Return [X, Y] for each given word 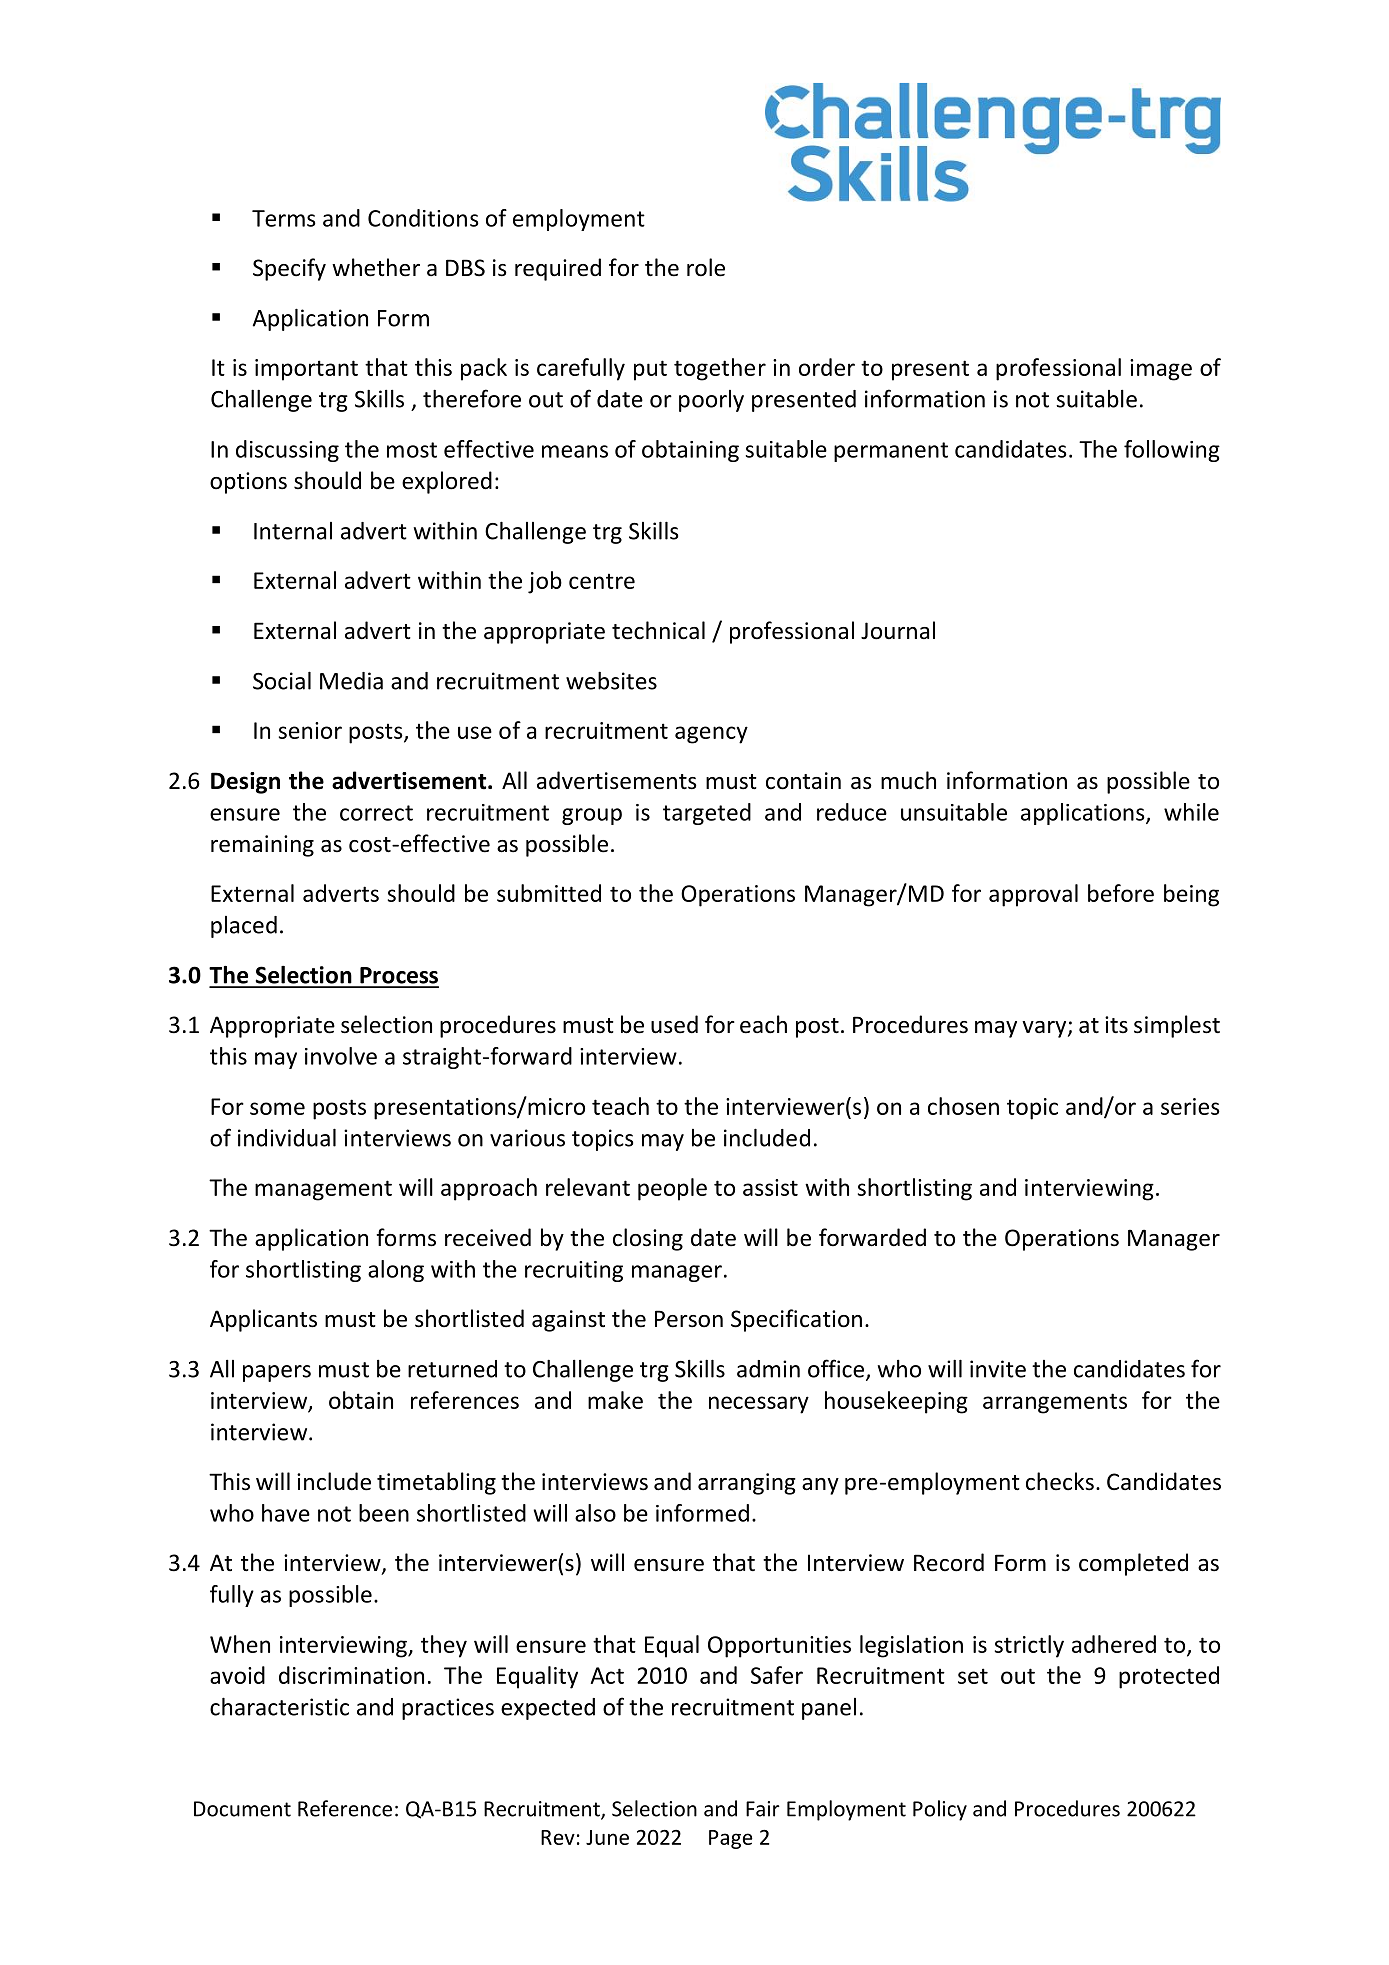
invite [998, 1369]
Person [689, 1319]
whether [376, 267]
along [396, 1271]
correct [376, 813]
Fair [763, 1809]
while [1191, 812]
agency [711, 735]
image [1161, 370]
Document [242, 1809]
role [706, 267]
